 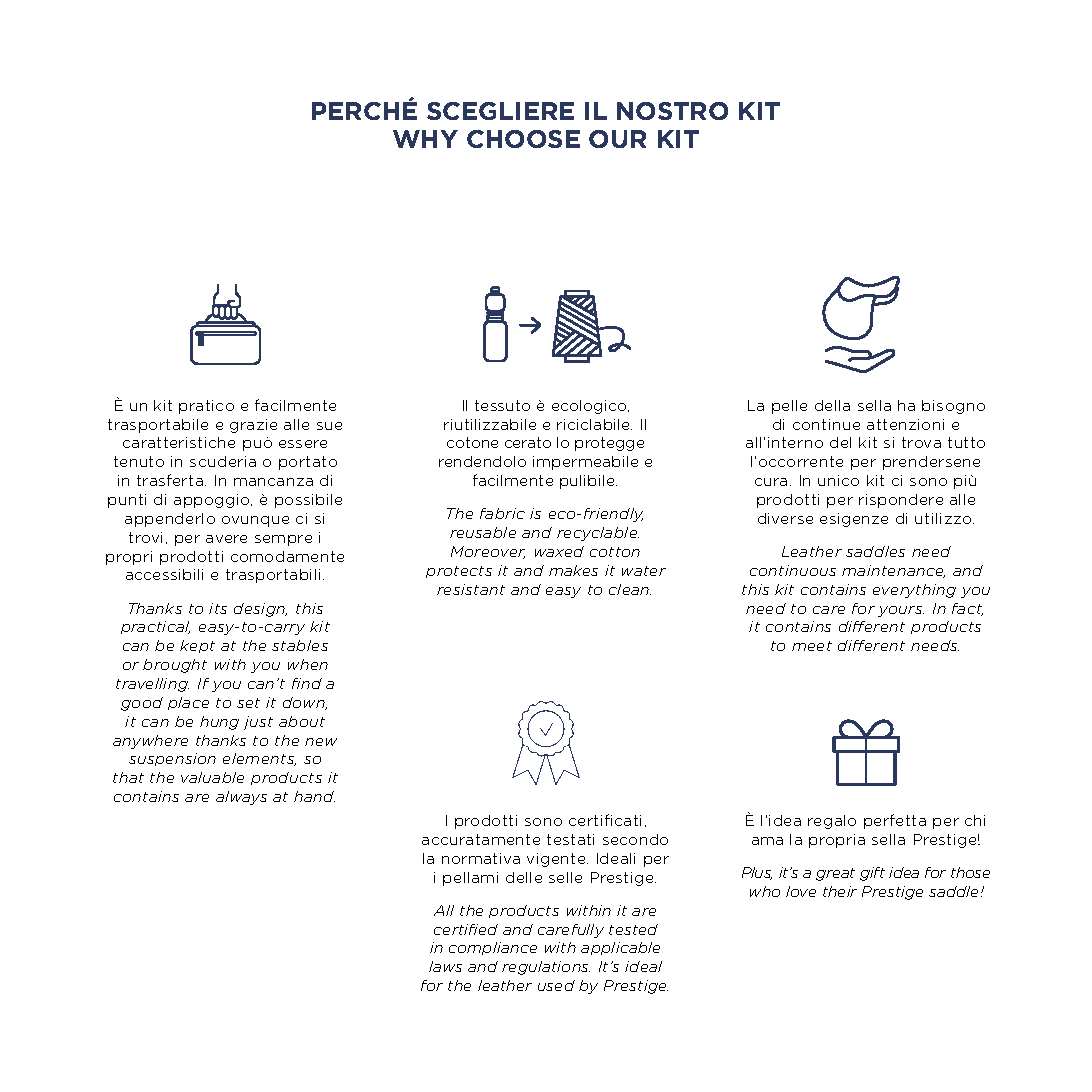 I want to click on laws, so click(x=445, y=966).
